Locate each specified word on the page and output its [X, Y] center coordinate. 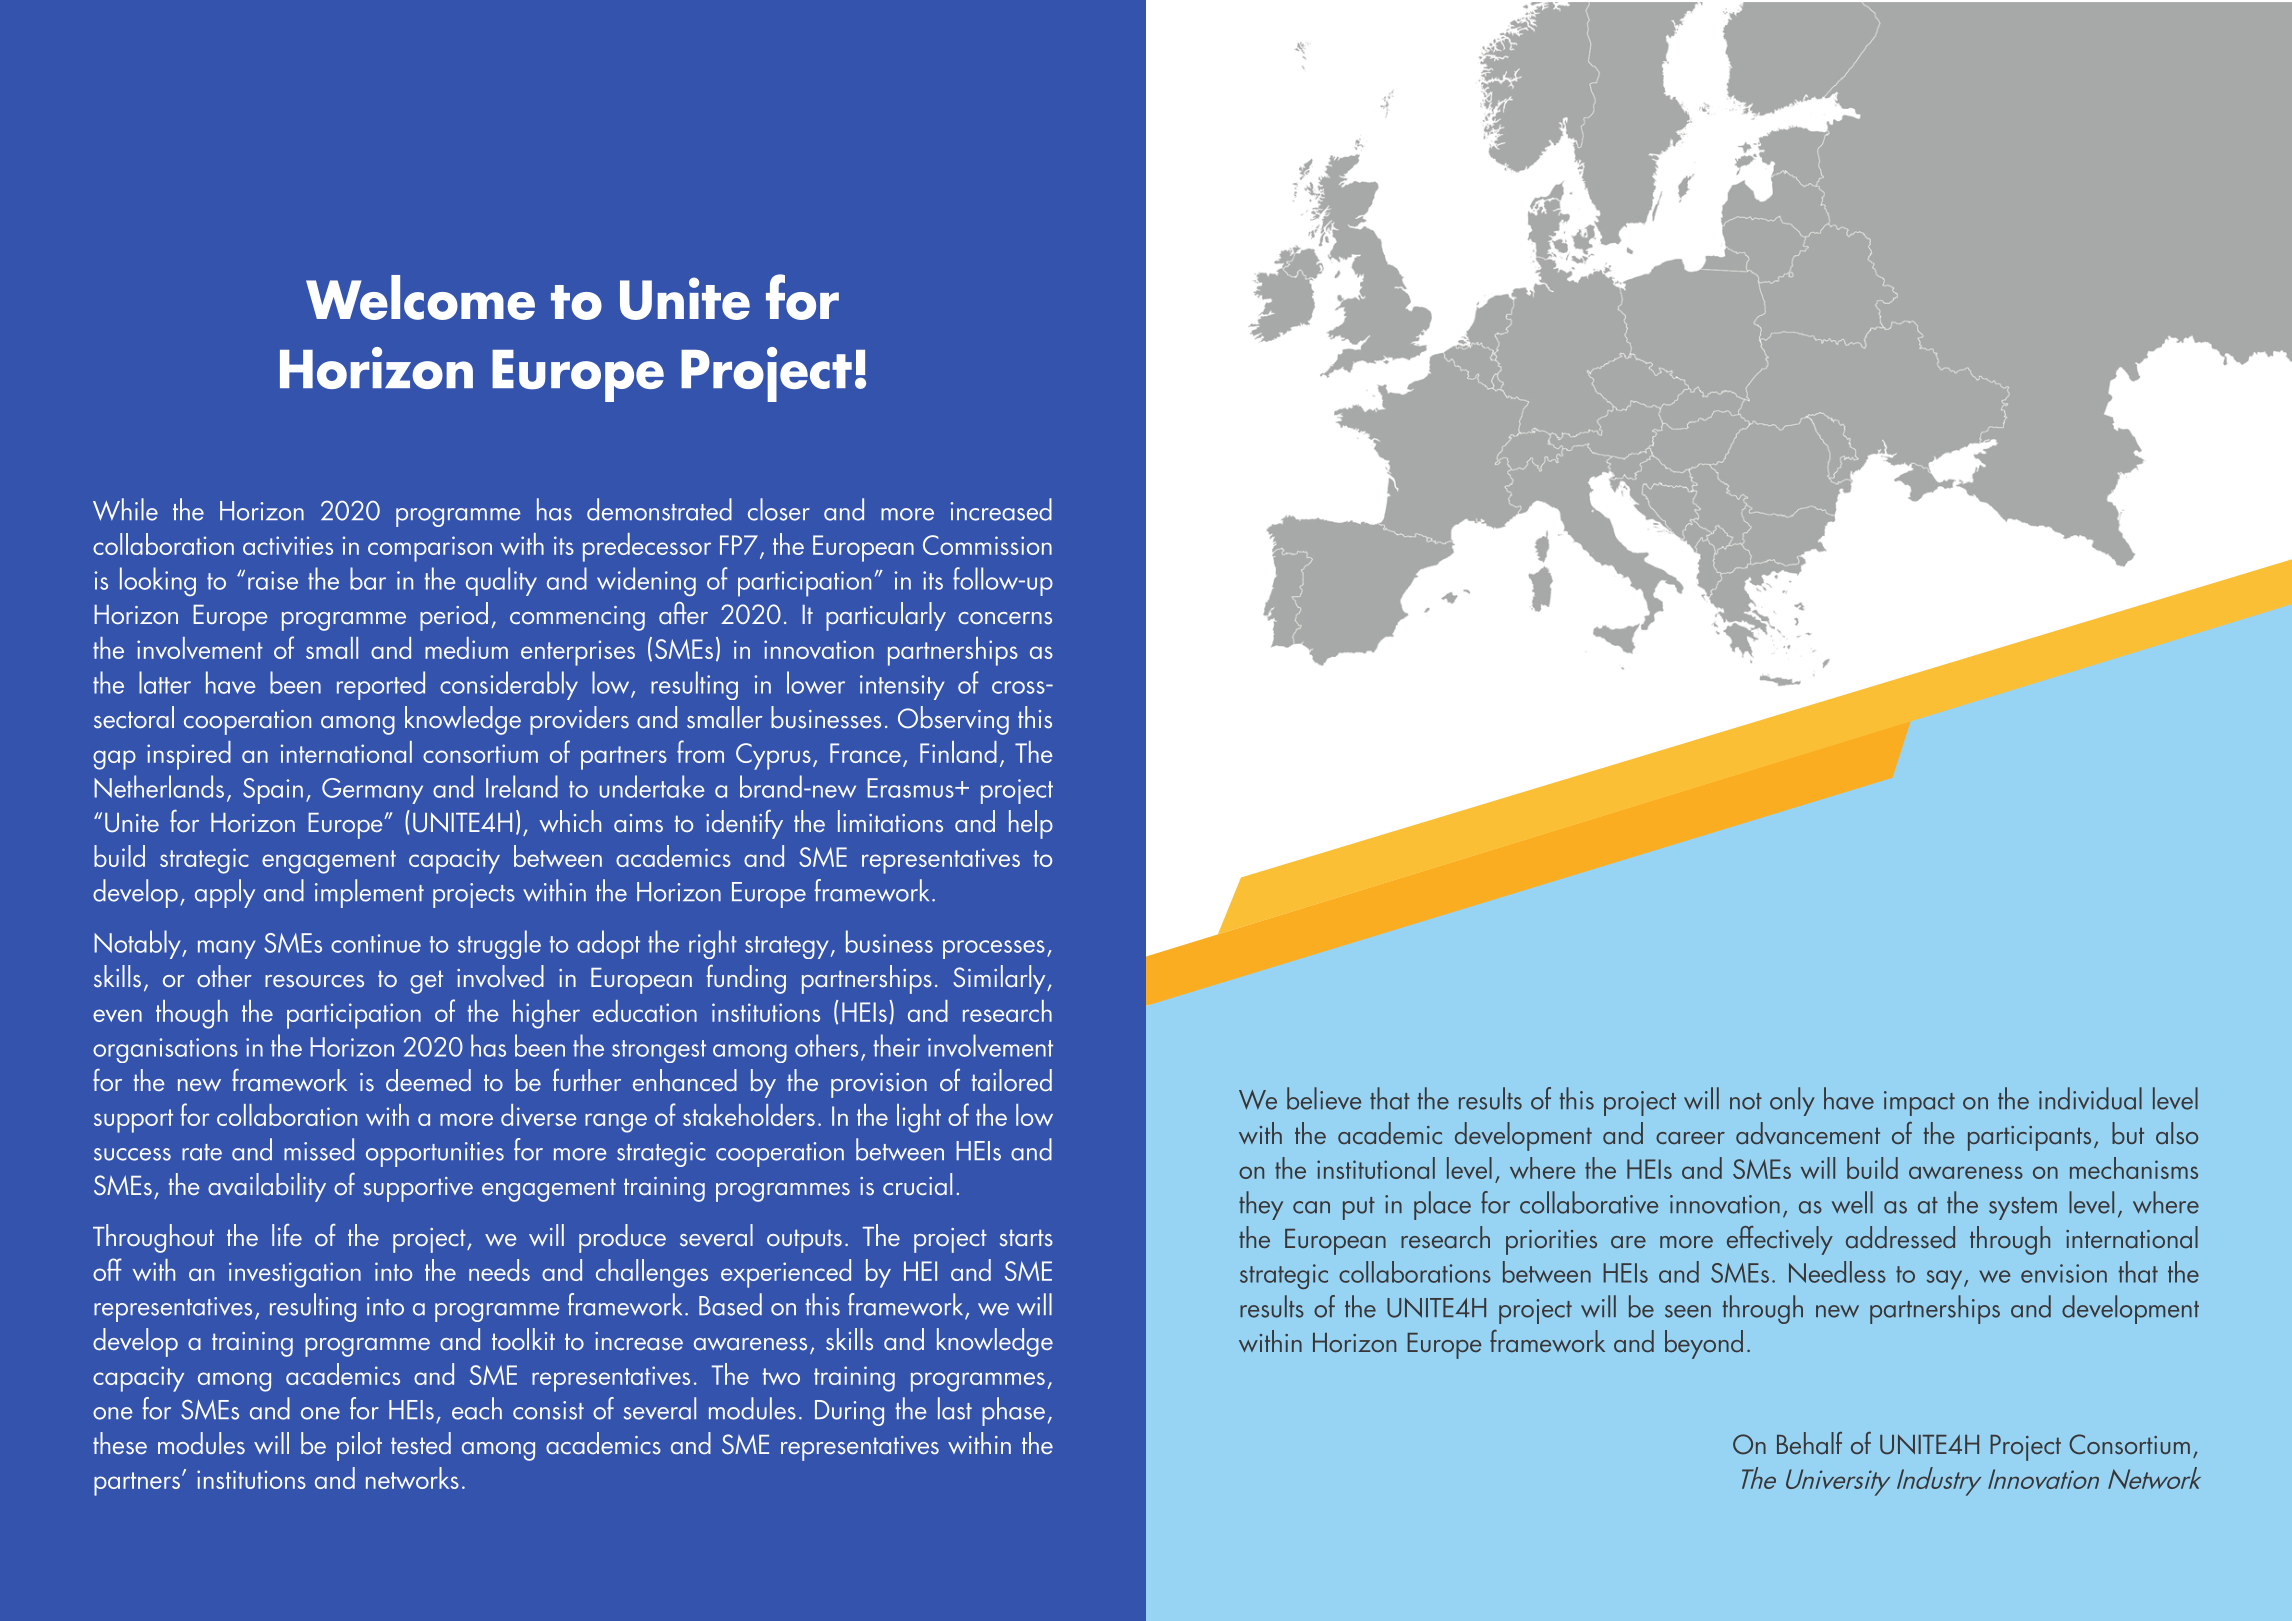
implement [369, 893]
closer [779, 509]
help [1031, 824]
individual [2090, 1098]
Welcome [420, 297]
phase [1013, 1411]
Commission [987, 545]
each [477, 1408]
